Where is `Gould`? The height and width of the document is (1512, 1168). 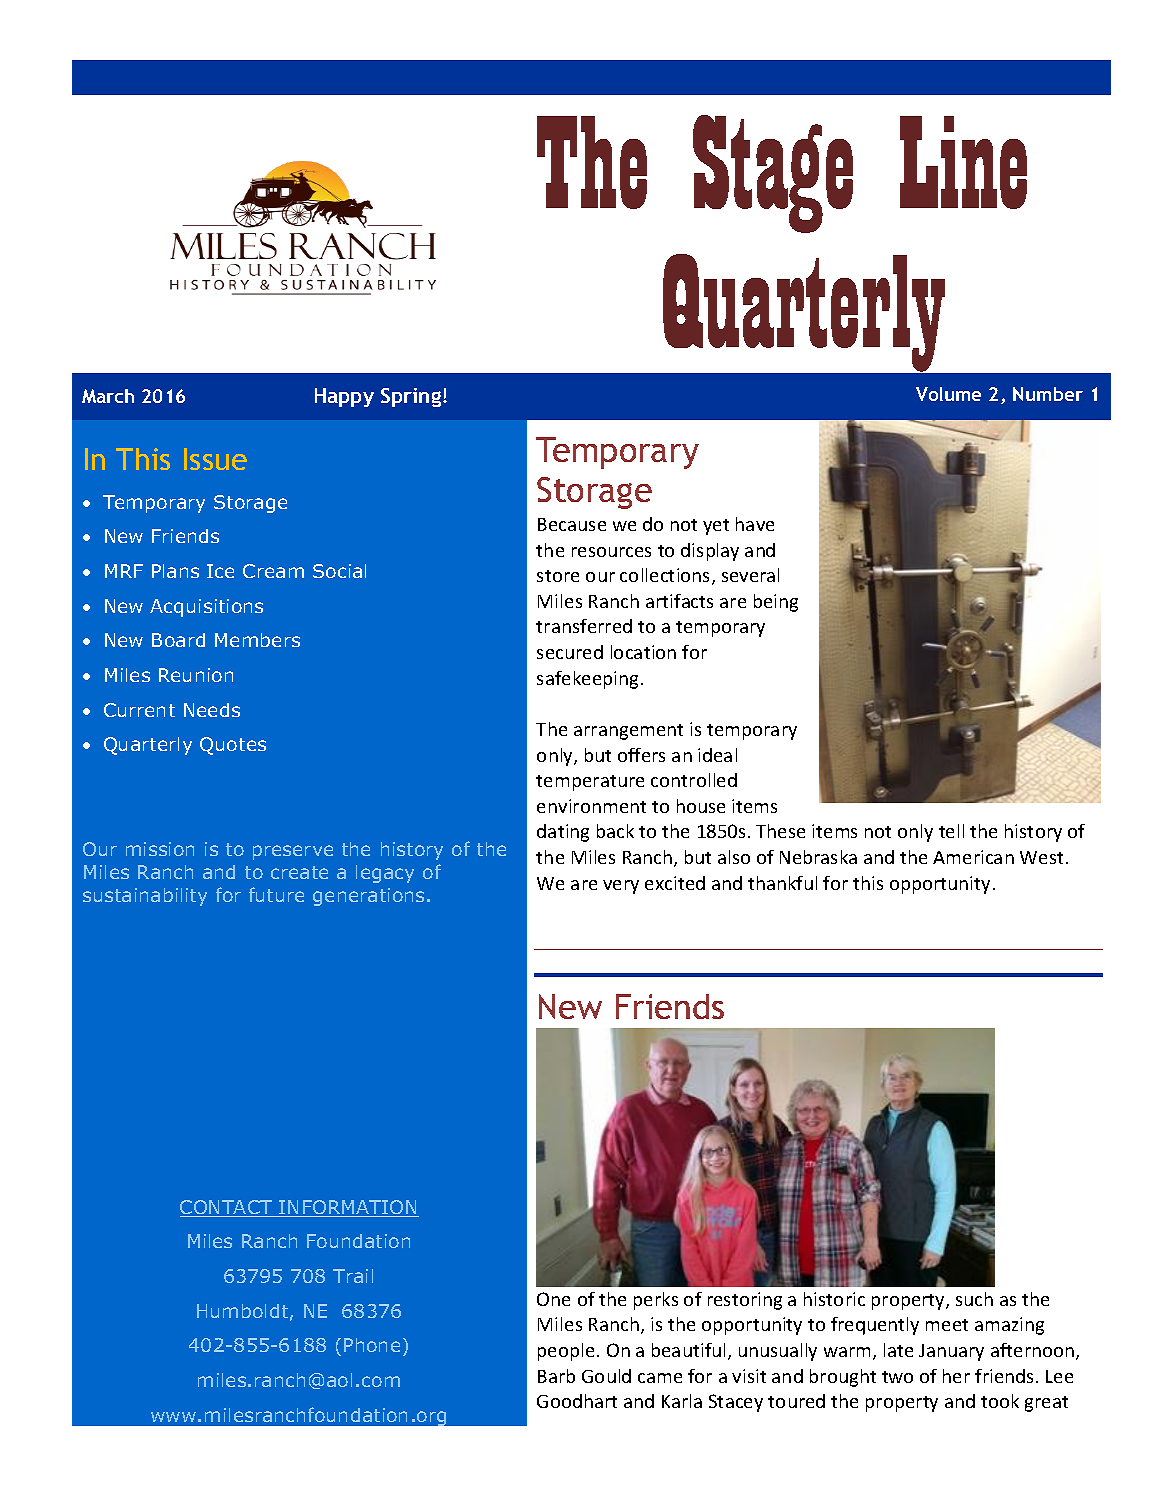
Gould is located at coordinates (606, 1376).
